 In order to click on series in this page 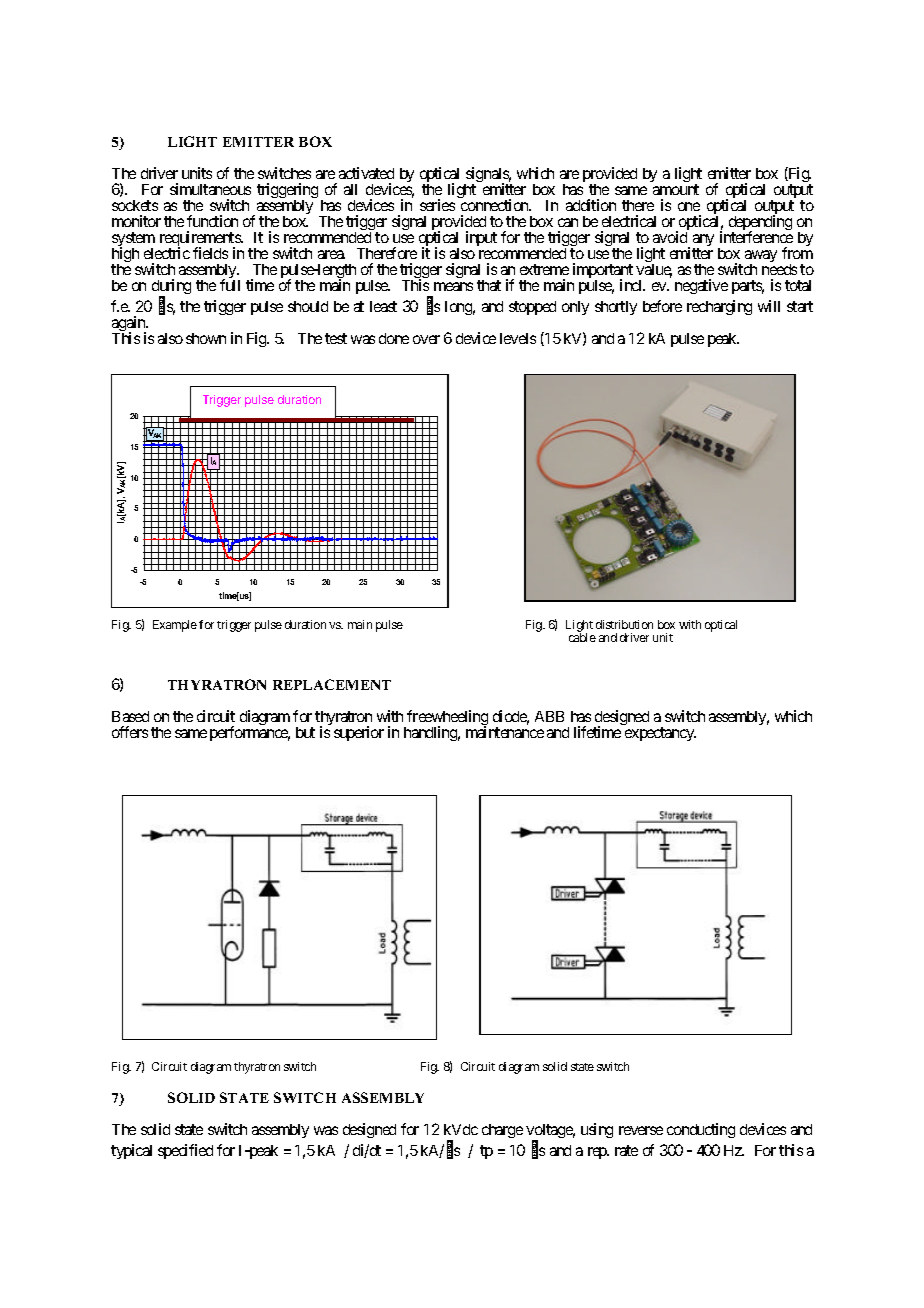, I will do `click(437, 205)`.
